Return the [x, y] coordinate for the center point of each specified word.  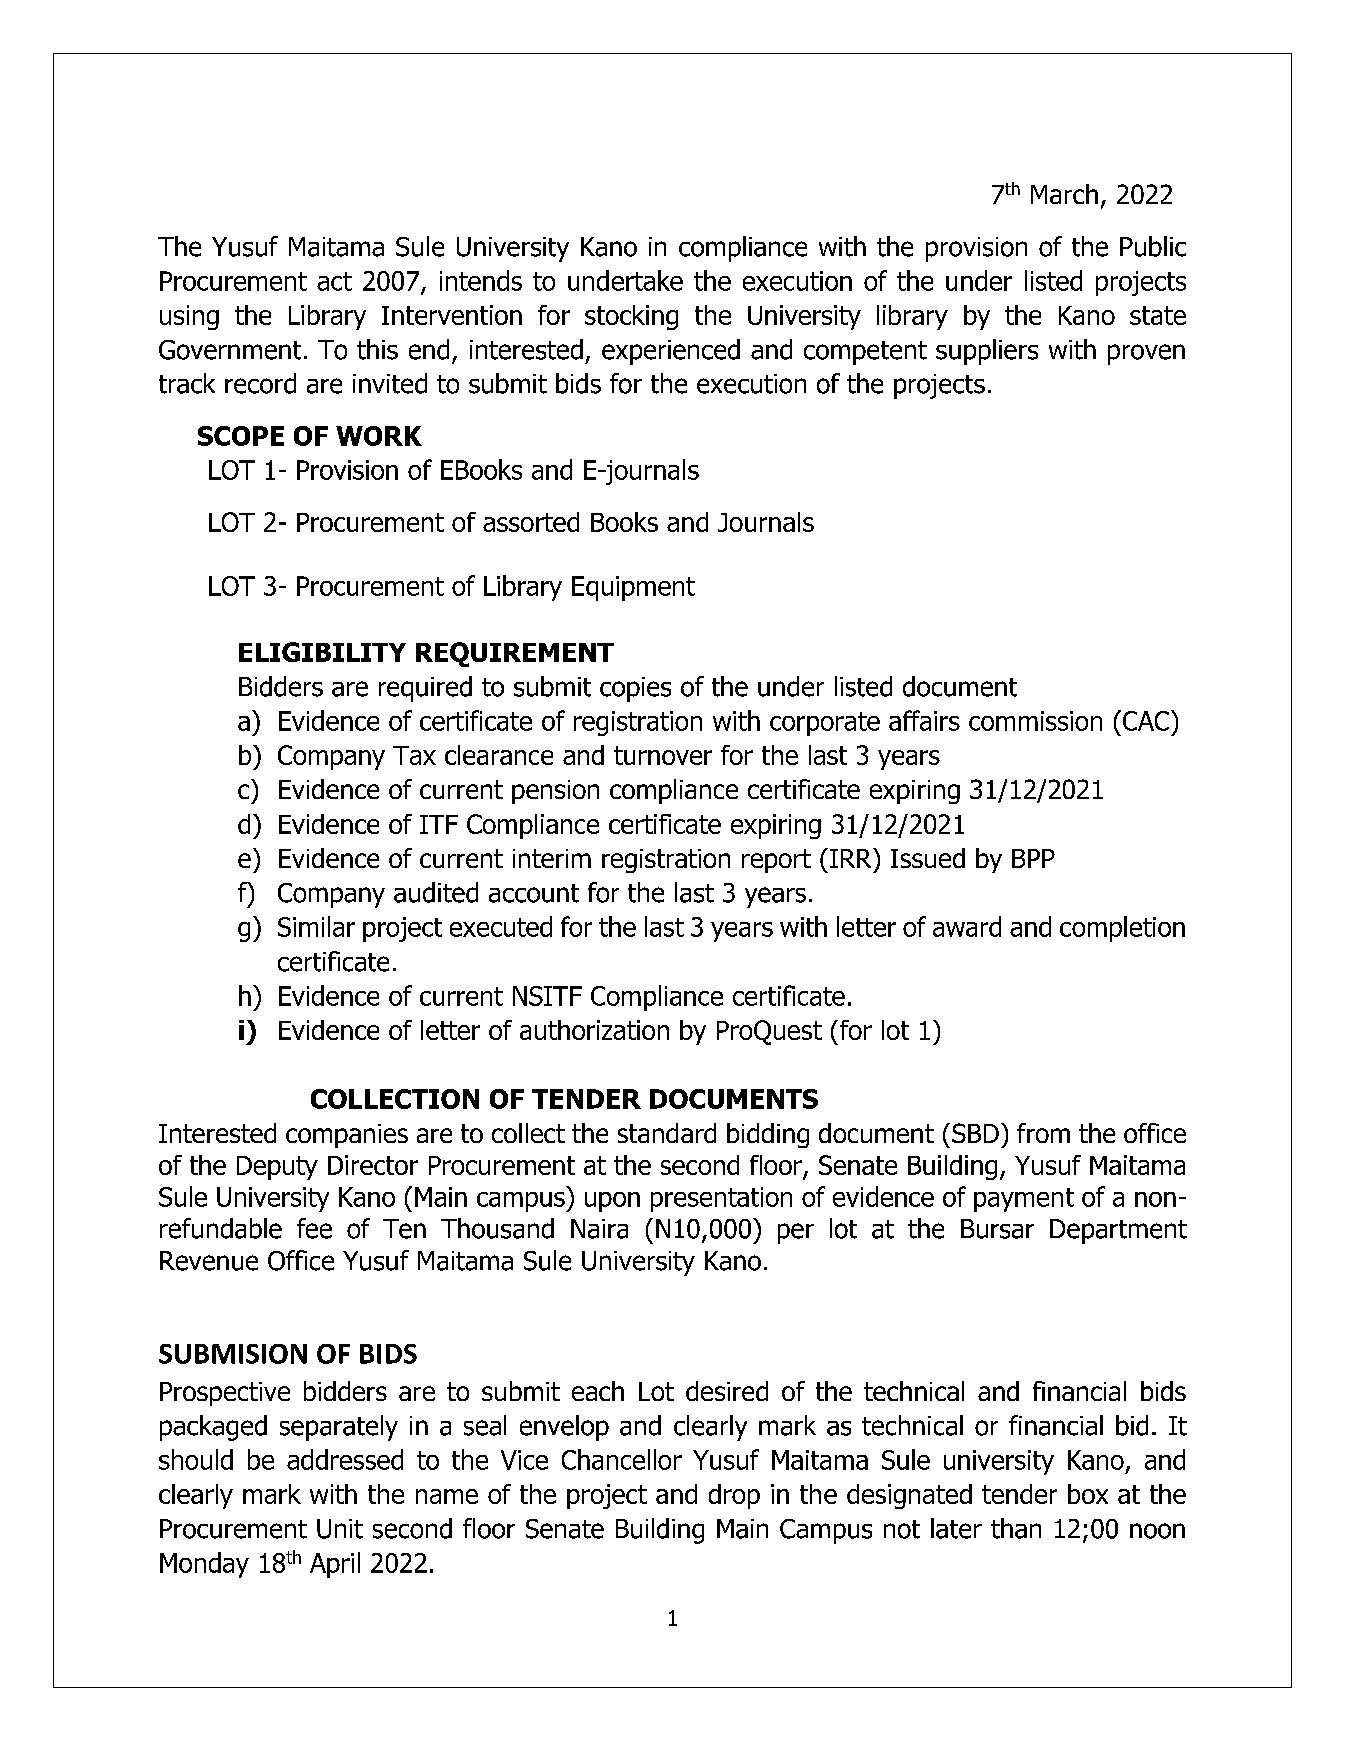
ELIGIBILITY [322, 652]
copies [635, 689]
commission [1035, 721]
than [1016, 1528]
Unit [340, 1529]
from [1043, 1133]
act [334, 281]
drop [734, 1496]
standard [667, 1133]
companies [347, 1136]
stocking [631, 317]
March [1064, 194]
